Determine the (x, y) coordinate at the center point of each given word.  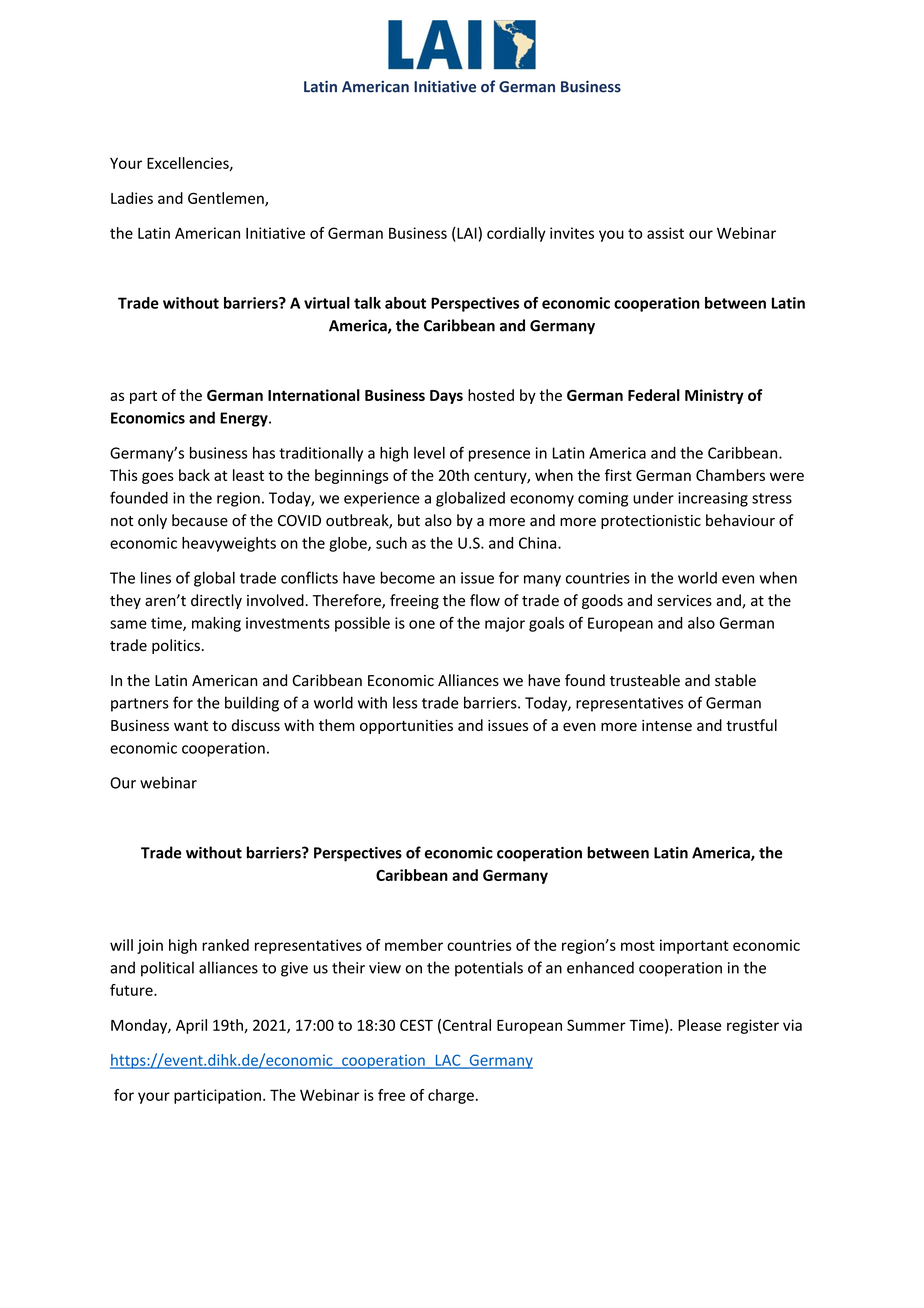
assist (665, 233)
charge (451, 1096)
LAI (466, 233)
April (191, 1026)
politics (176, 646)
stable (735, 680)
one (422, 624)
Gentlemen (227, 199)
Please (699, 1025)
